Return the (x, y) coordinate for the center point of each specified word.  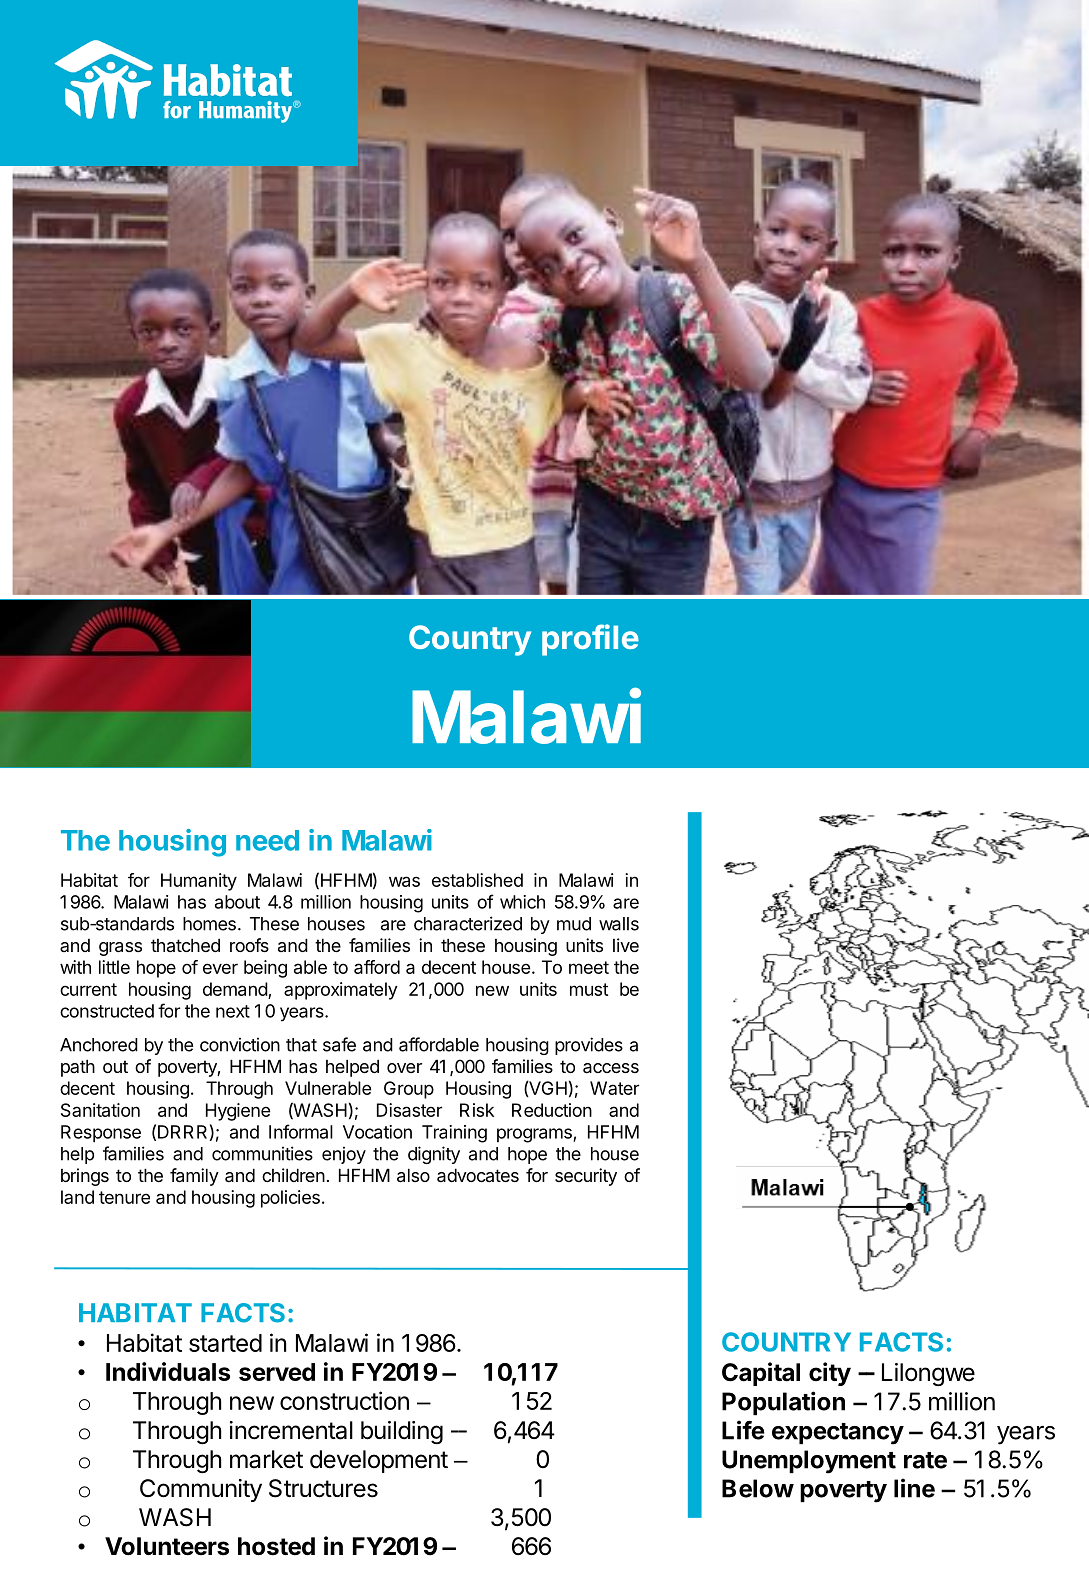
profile (590, 640)
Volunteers (167, 1546)
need (267, 840)
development (379, 1461)
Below (758, 1488)
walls (619, 924)
